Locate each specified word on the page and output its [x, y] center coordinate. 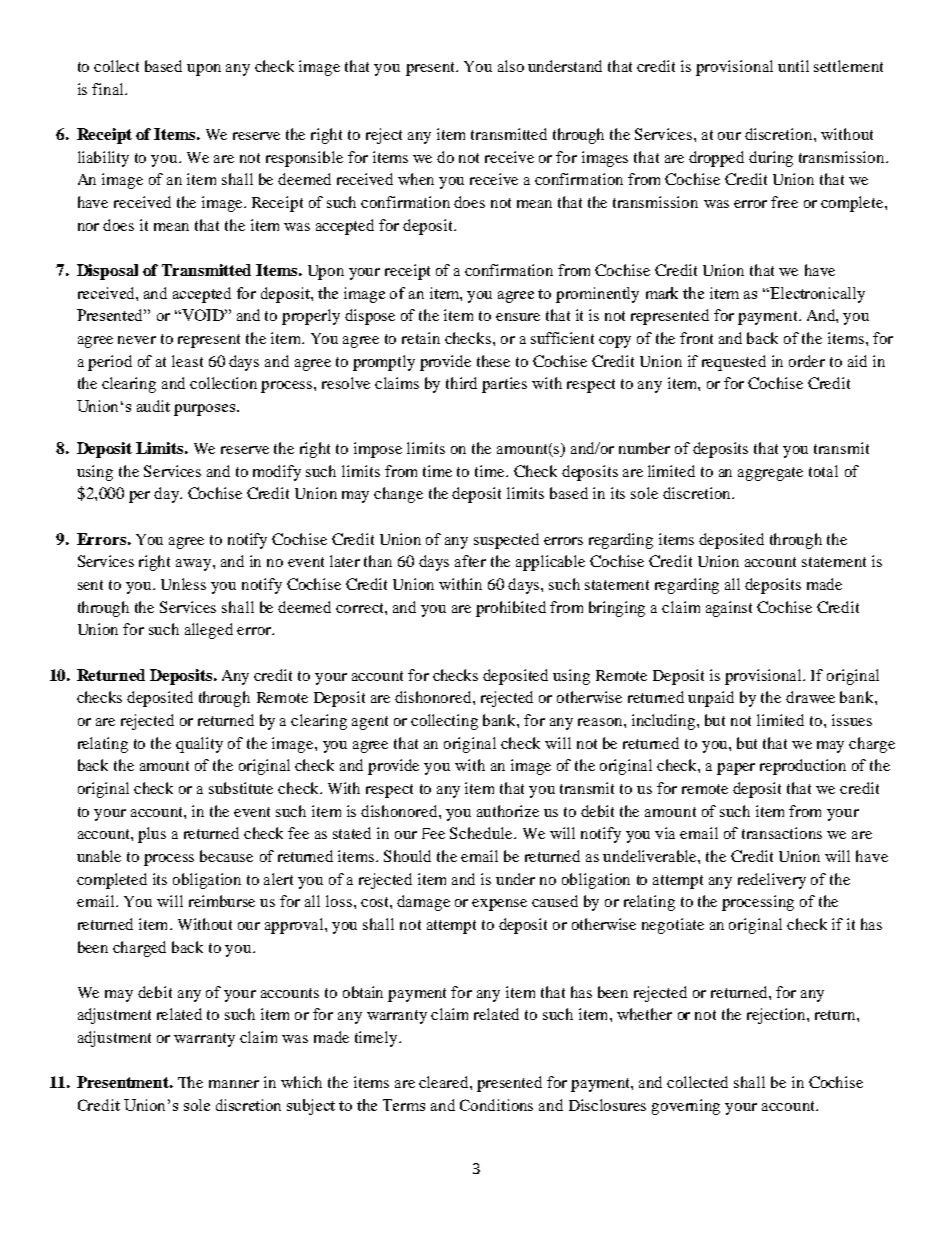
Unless [183, 584]
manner [234, 1084]
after [470, 561]
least [187, 361]
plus [152, 835]
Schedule [482, 833]
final [109, 89]
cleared [445, 1082]
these [493, 361]
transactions [782, 833]
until [793, 66]
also [511, 66]
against [729, 609]
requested [734, 363]
